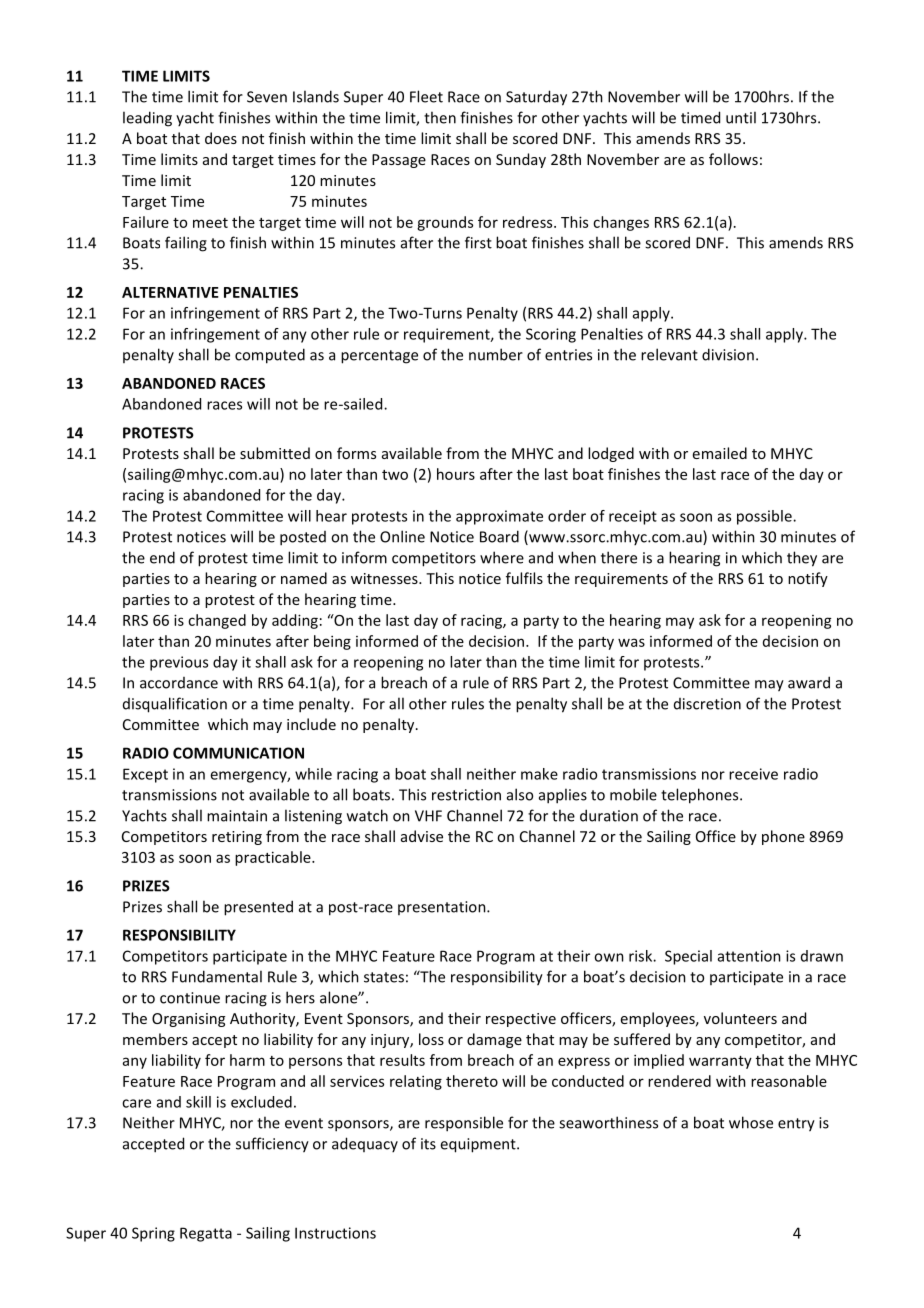 This screenshot has width=924, height=1308. What do you see at coordinates (221, 138) in the screenshot?
I see `does` at bounding box center [221, 138].
